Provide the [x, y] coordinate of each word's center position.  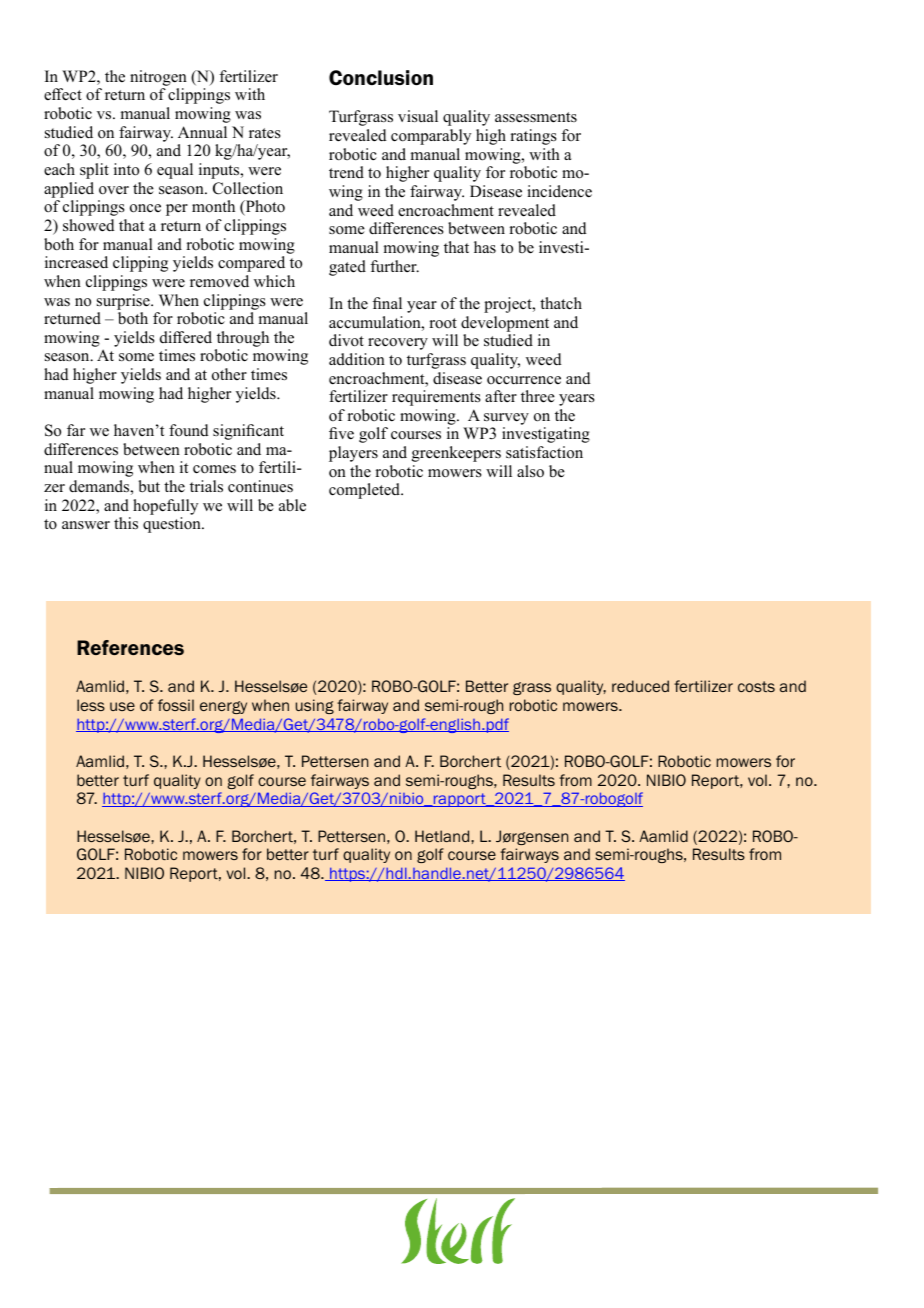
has [485, 247]
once [145, 208]
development [505, 324]
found [189, 430]
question [173, 525]
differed [186, 337]
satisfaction [544, 452]
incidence [559, 191]
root [443, 323]
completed [366, 491]
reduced [640, 686]
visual [418, 116]
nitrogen [158, 78]
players [353, 454]
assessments [536, 117]
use [122, 706]
